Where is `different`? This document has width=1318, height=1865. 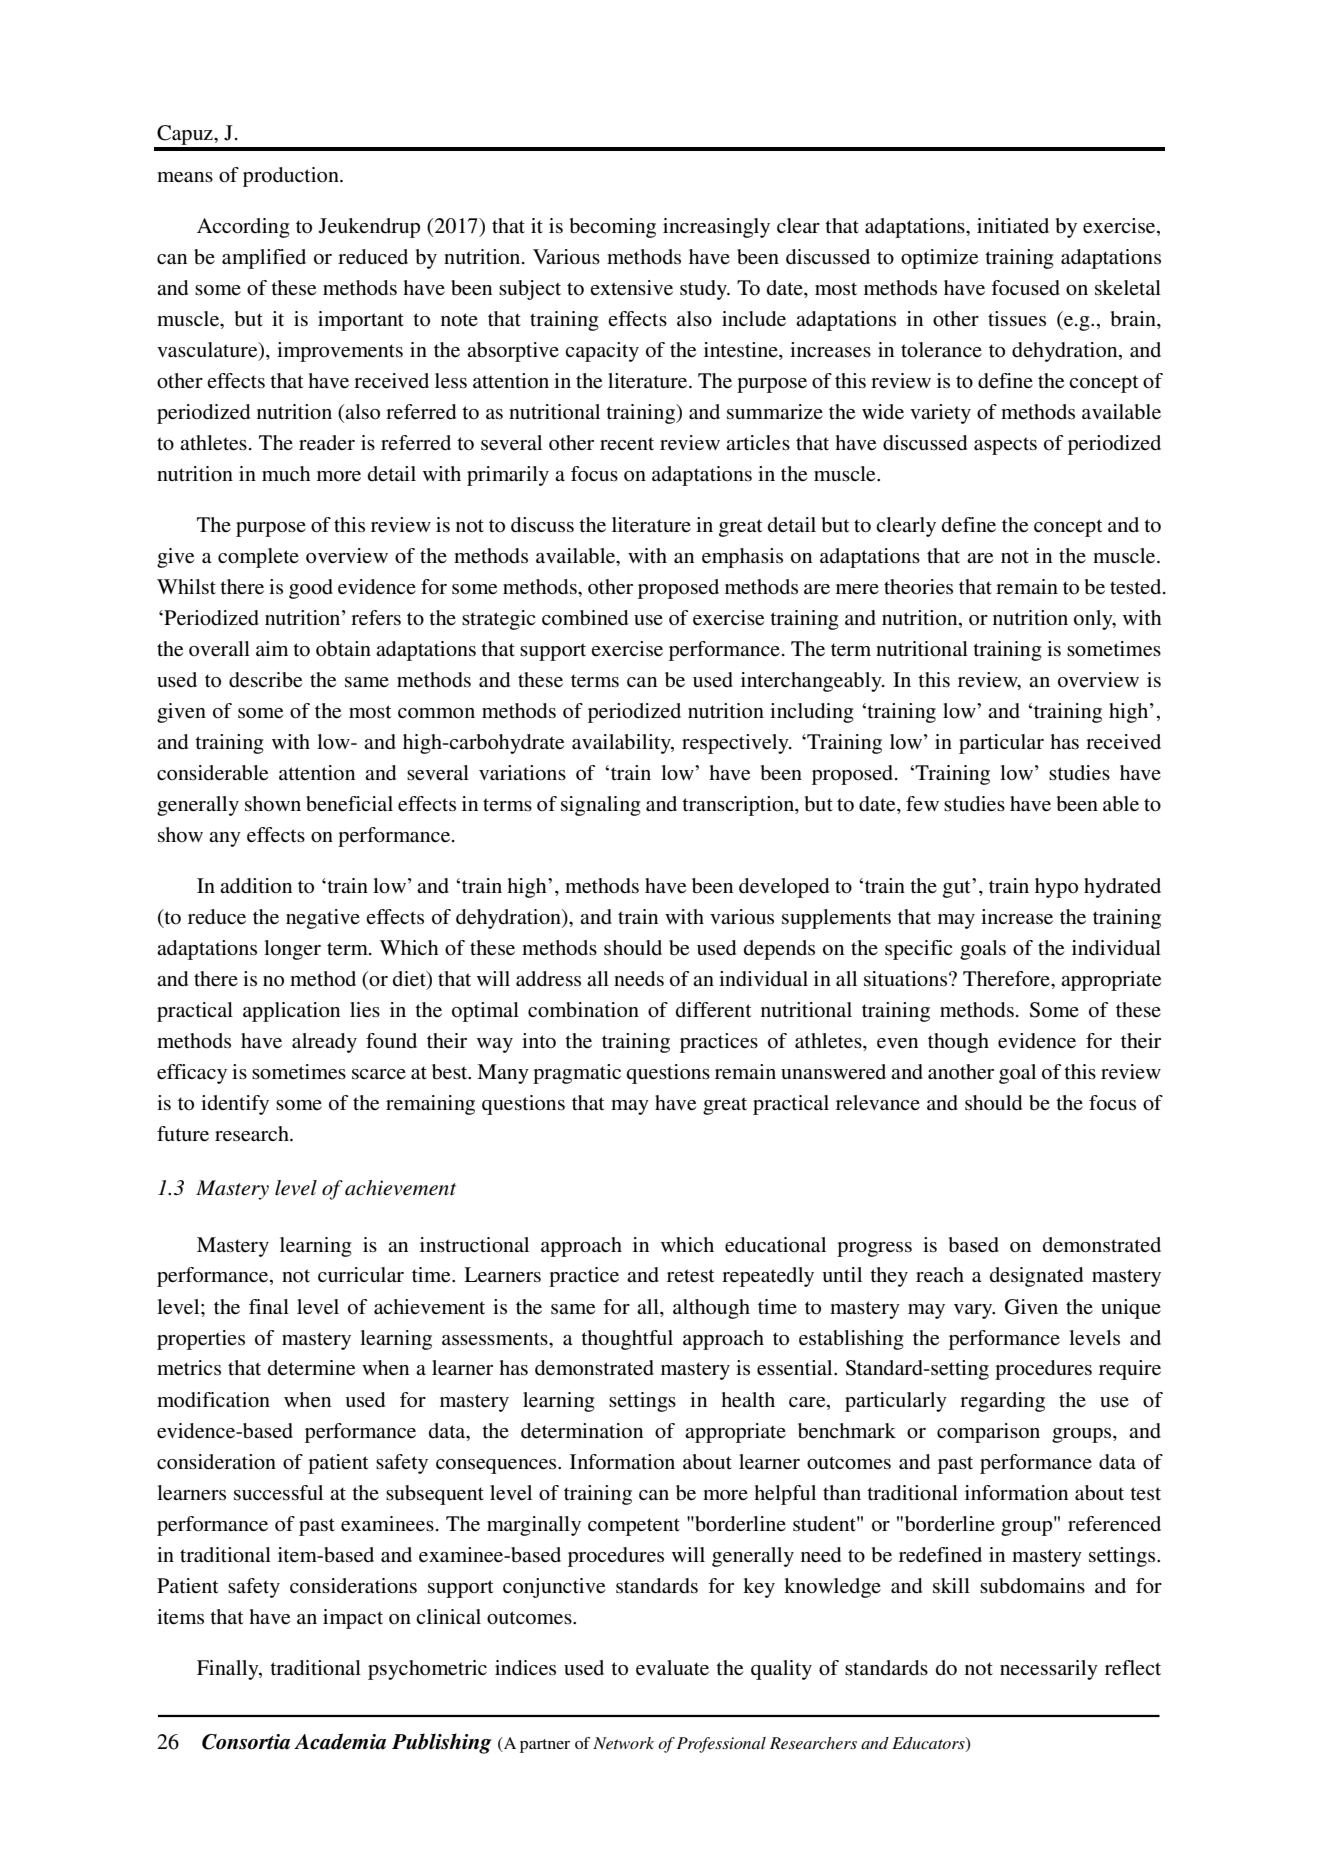
different is located at coordinates (714, 1010).
